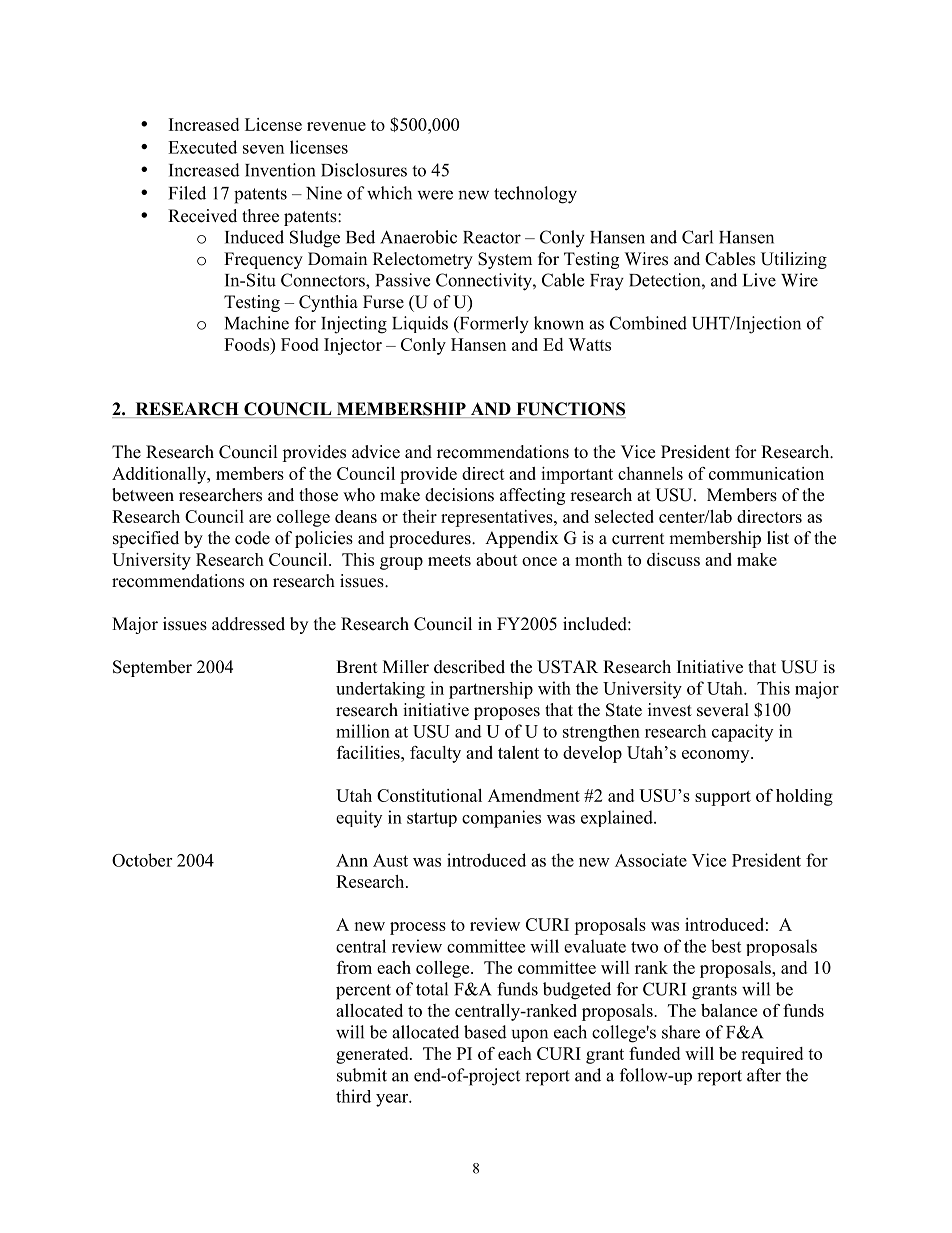  What do you see at coordinates (449, 560) in the document?
I see `meets` at bounding box center [449, 560].
